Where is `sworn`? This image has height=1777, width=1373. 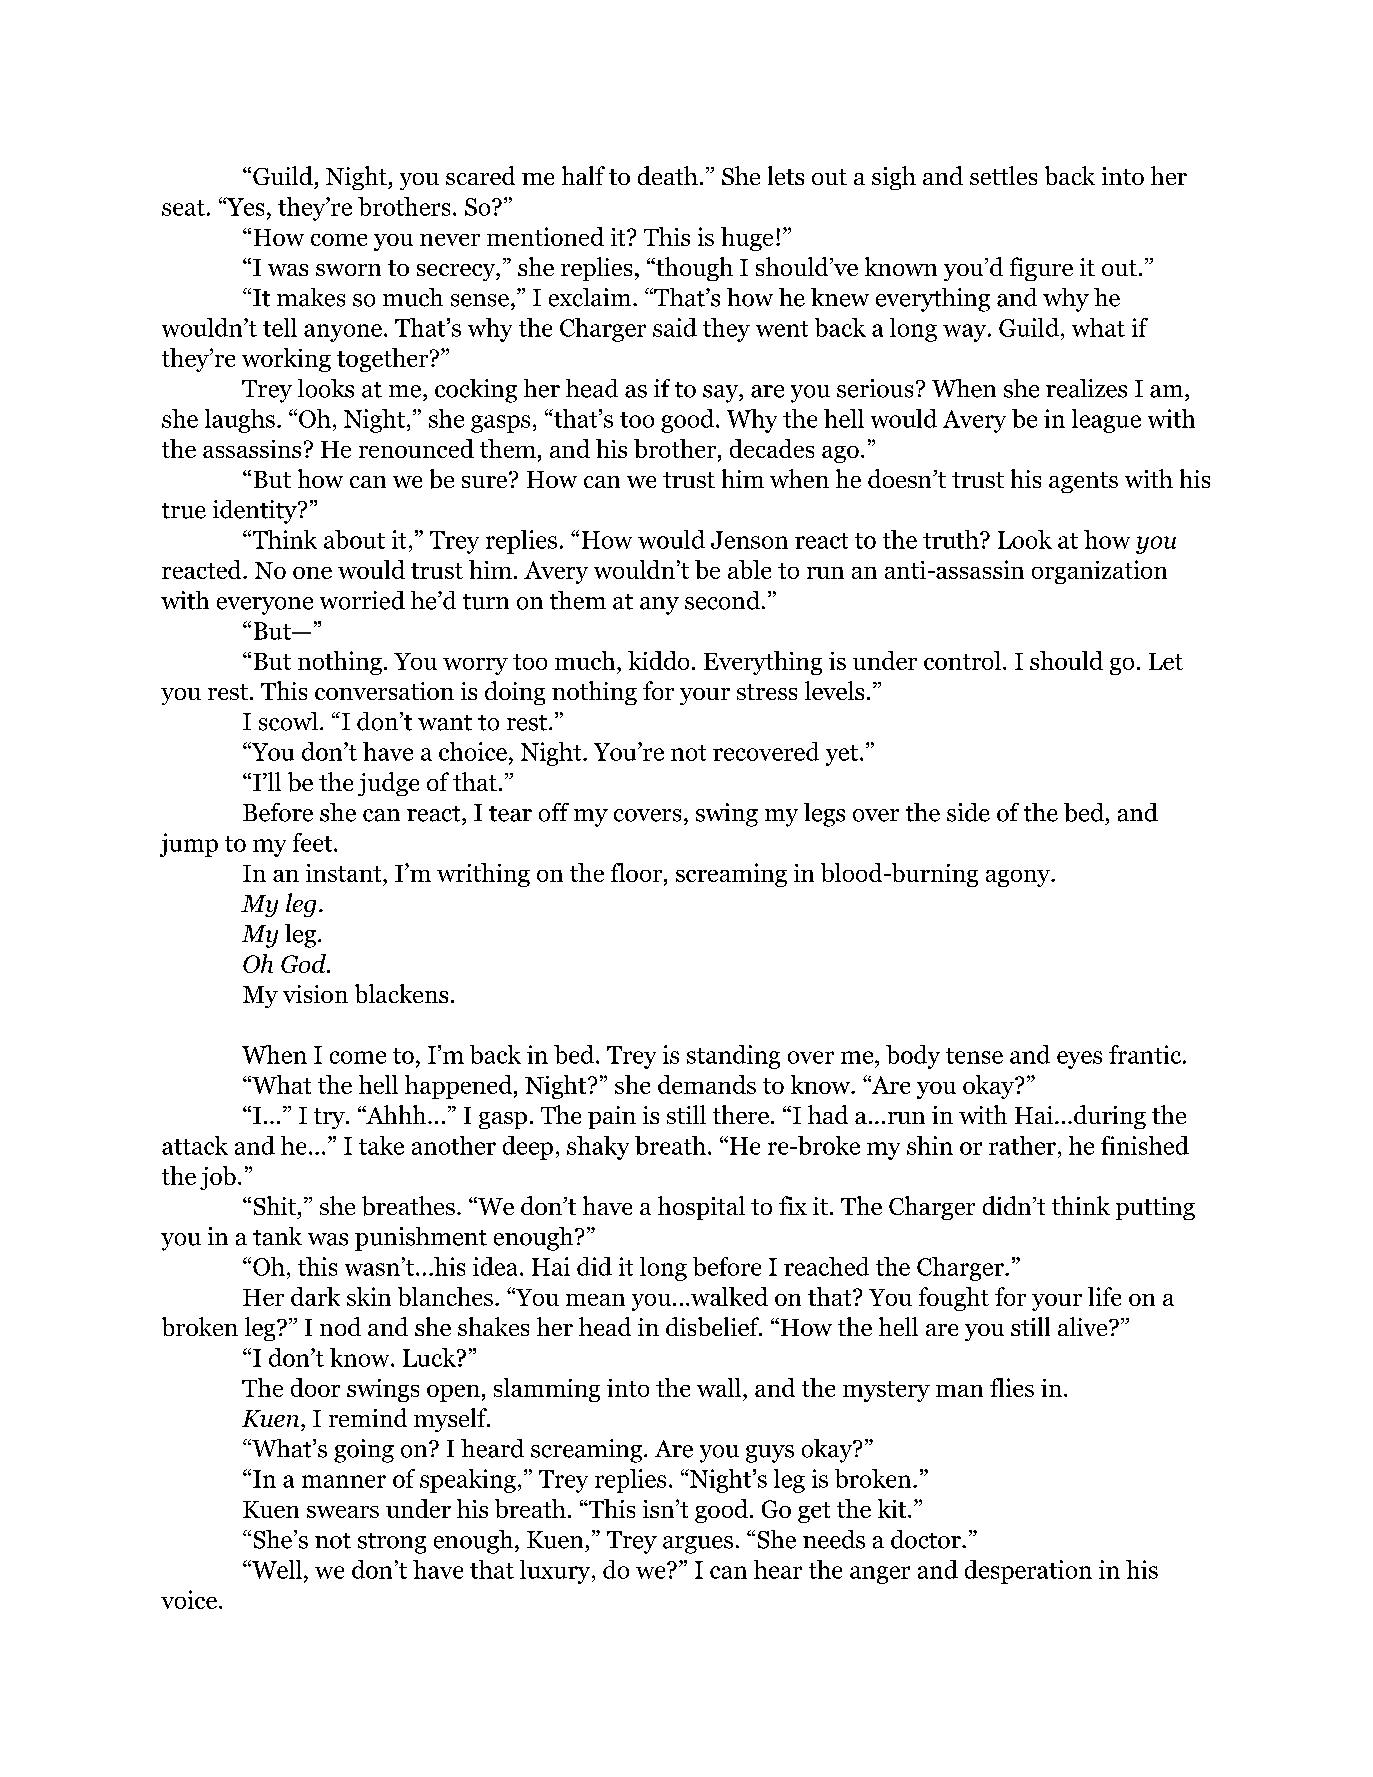
sworn is located at coordinates (348, 270).
